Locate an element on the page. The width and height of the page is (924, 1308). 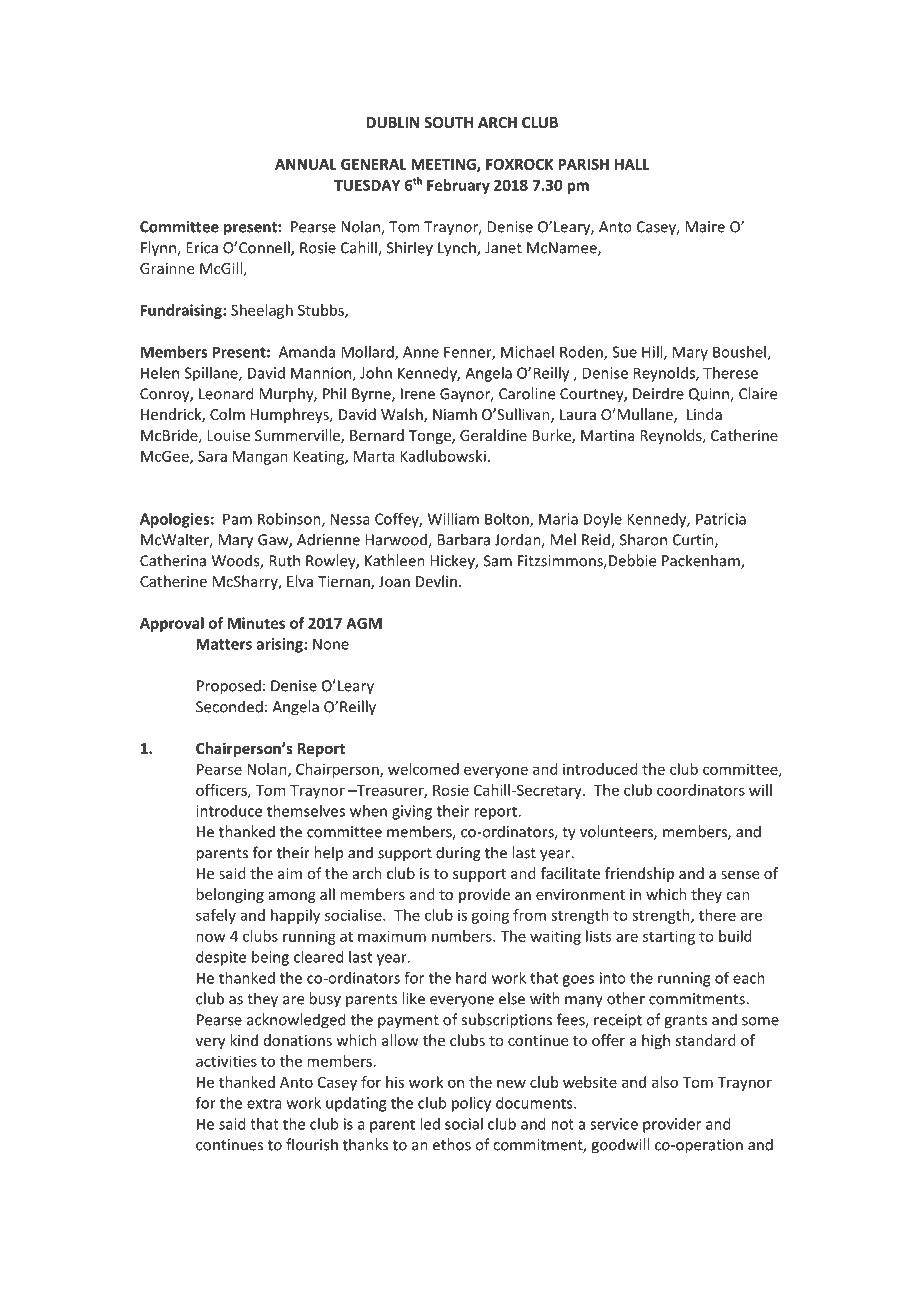
welcomed is located at coordinates (423, 769).
